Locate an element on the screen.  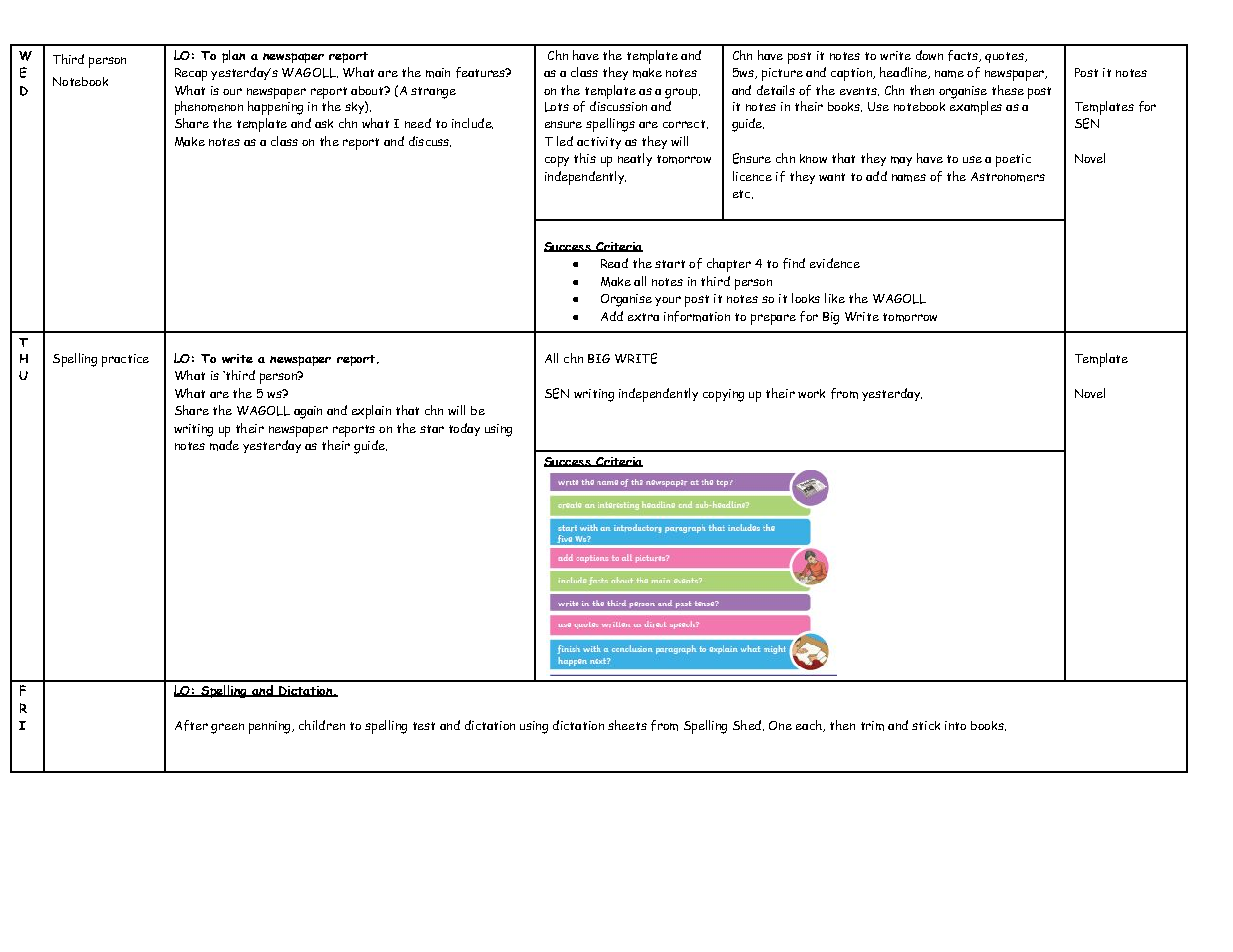
Recap is located at coordinates (191, 74).
